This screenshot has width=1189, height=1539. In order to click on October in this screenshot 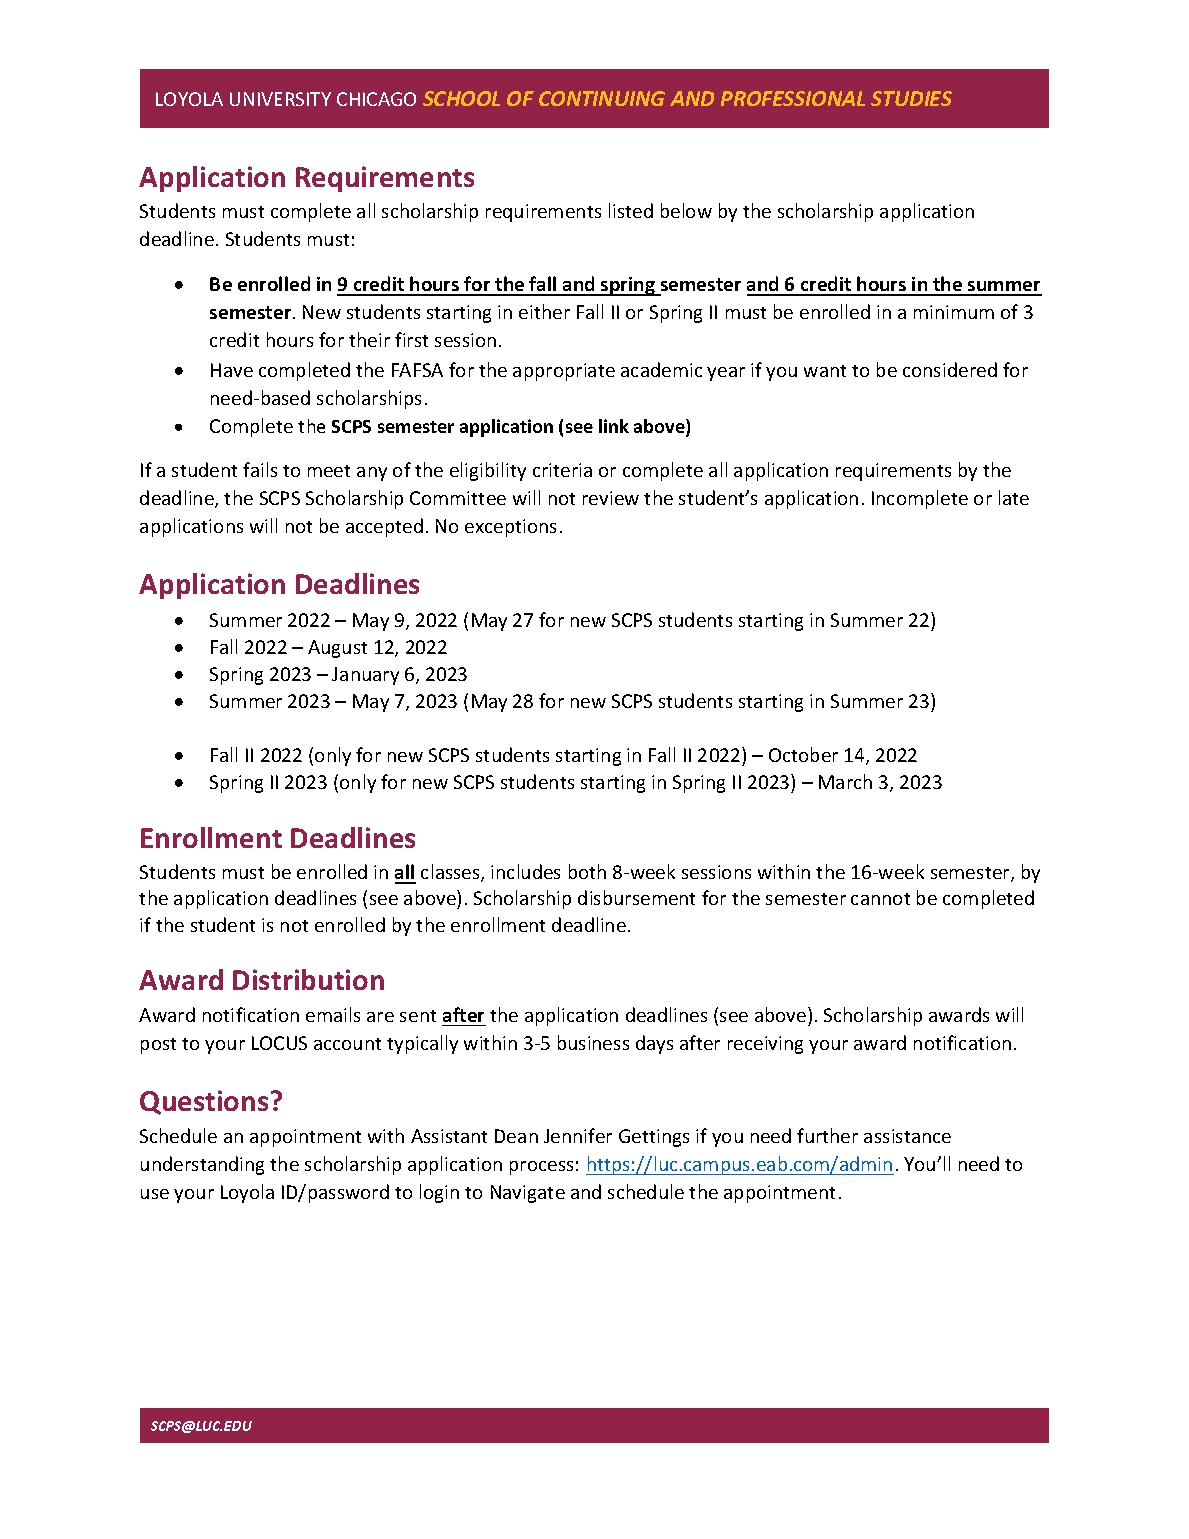, I will do `click(803, 754)`.
